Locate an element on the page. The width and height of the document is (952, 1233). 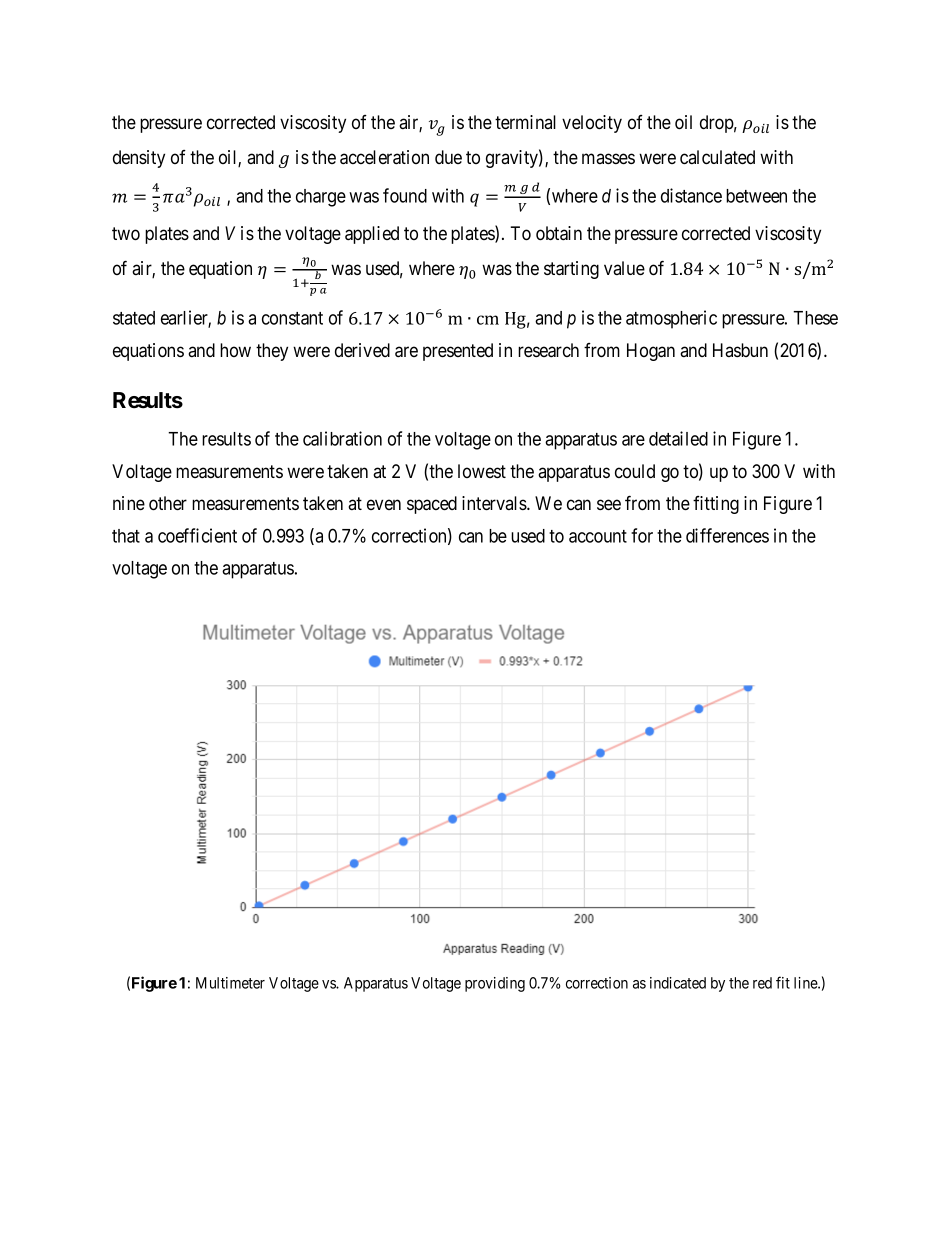
indicated is located at coordinates (678, 983).
